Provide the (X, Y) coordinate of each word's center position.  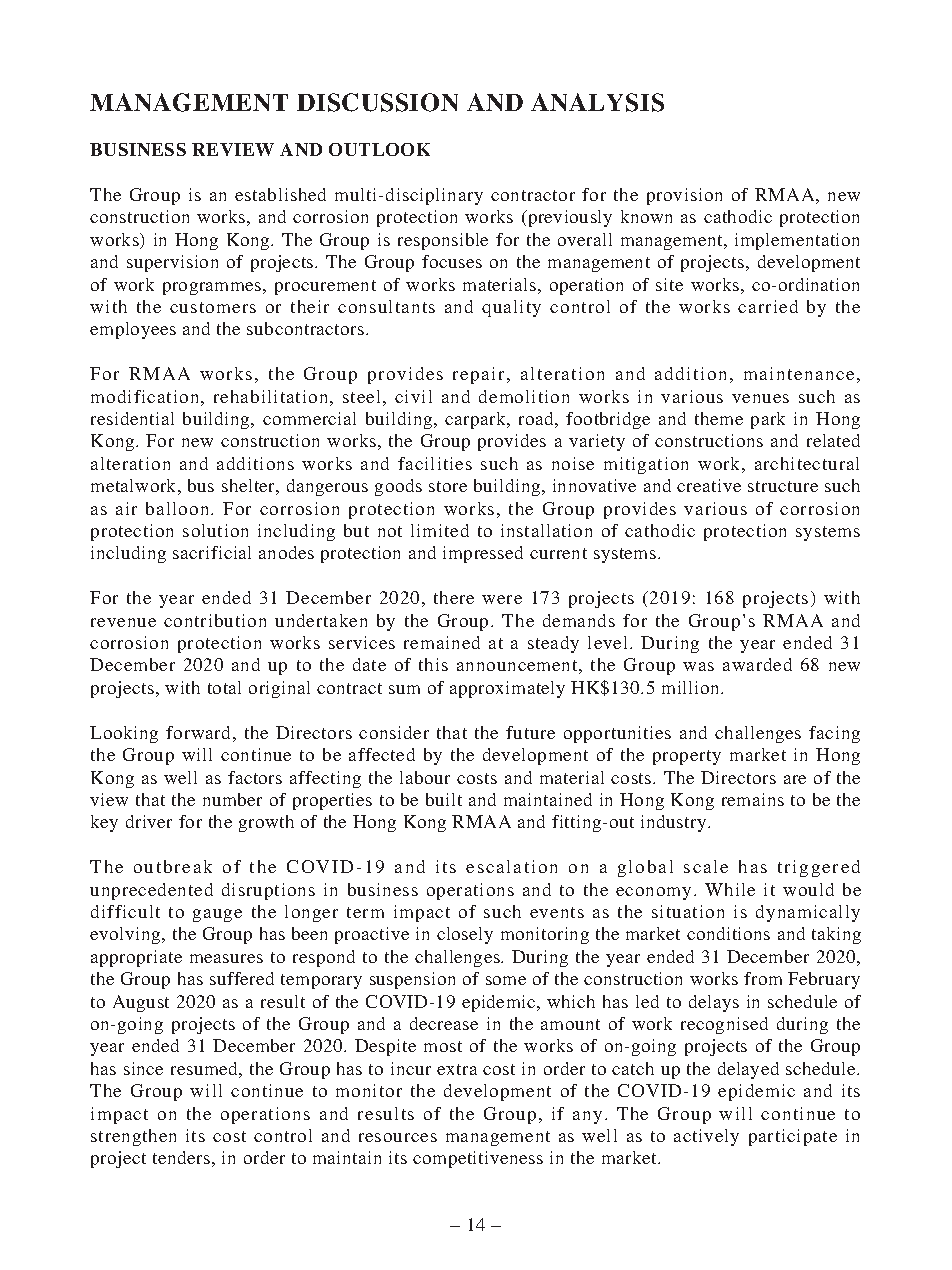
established (280, 194)
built (444, 799)
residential (132, 418)
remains (753, 799)
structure (783, 486)
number (232, 799)
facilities (435, 463)
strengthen (133, 1137)
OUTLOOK (379, 149)
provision (684, 196)
